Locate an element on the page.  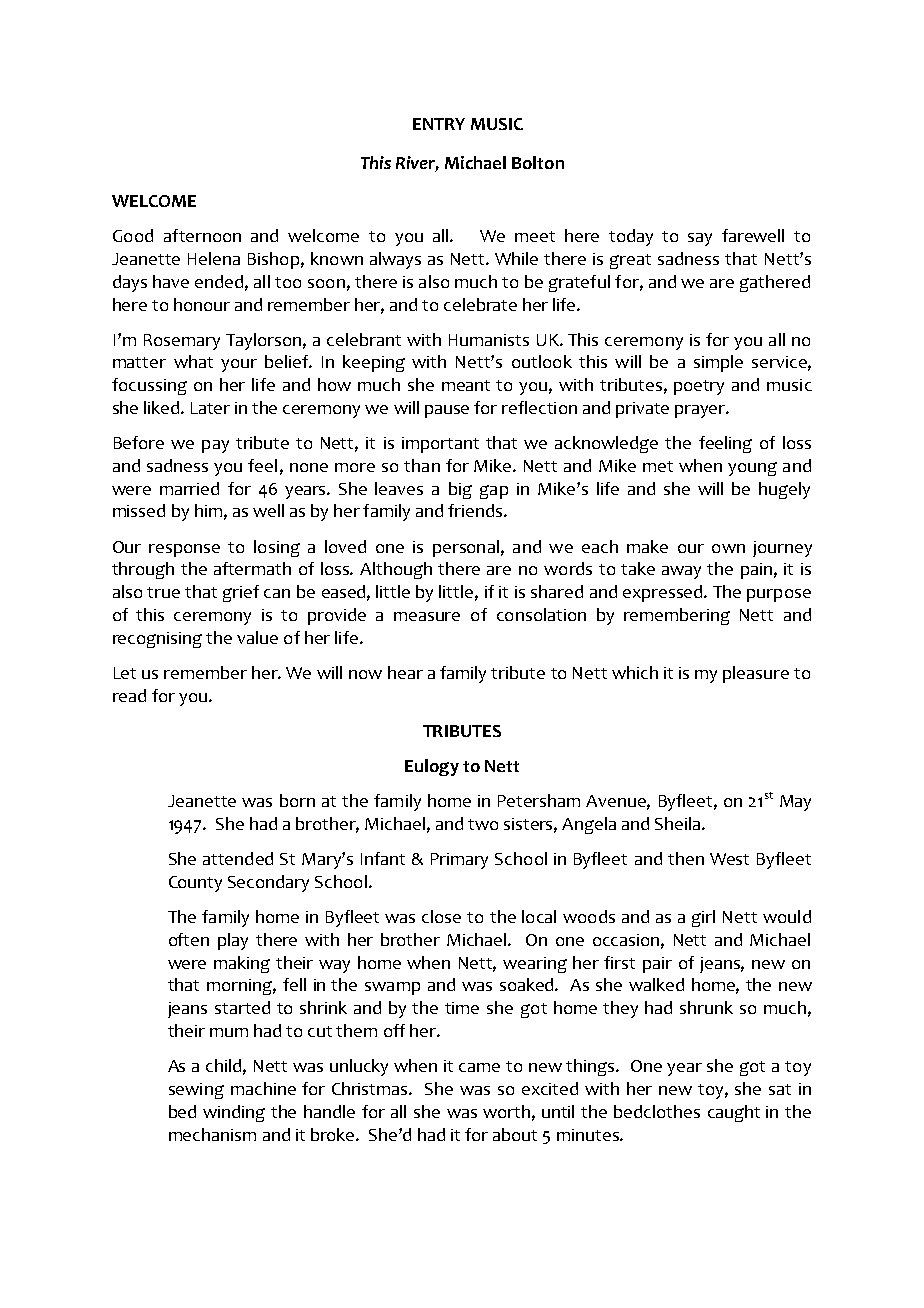
close is located at coordinates (441, 916).
